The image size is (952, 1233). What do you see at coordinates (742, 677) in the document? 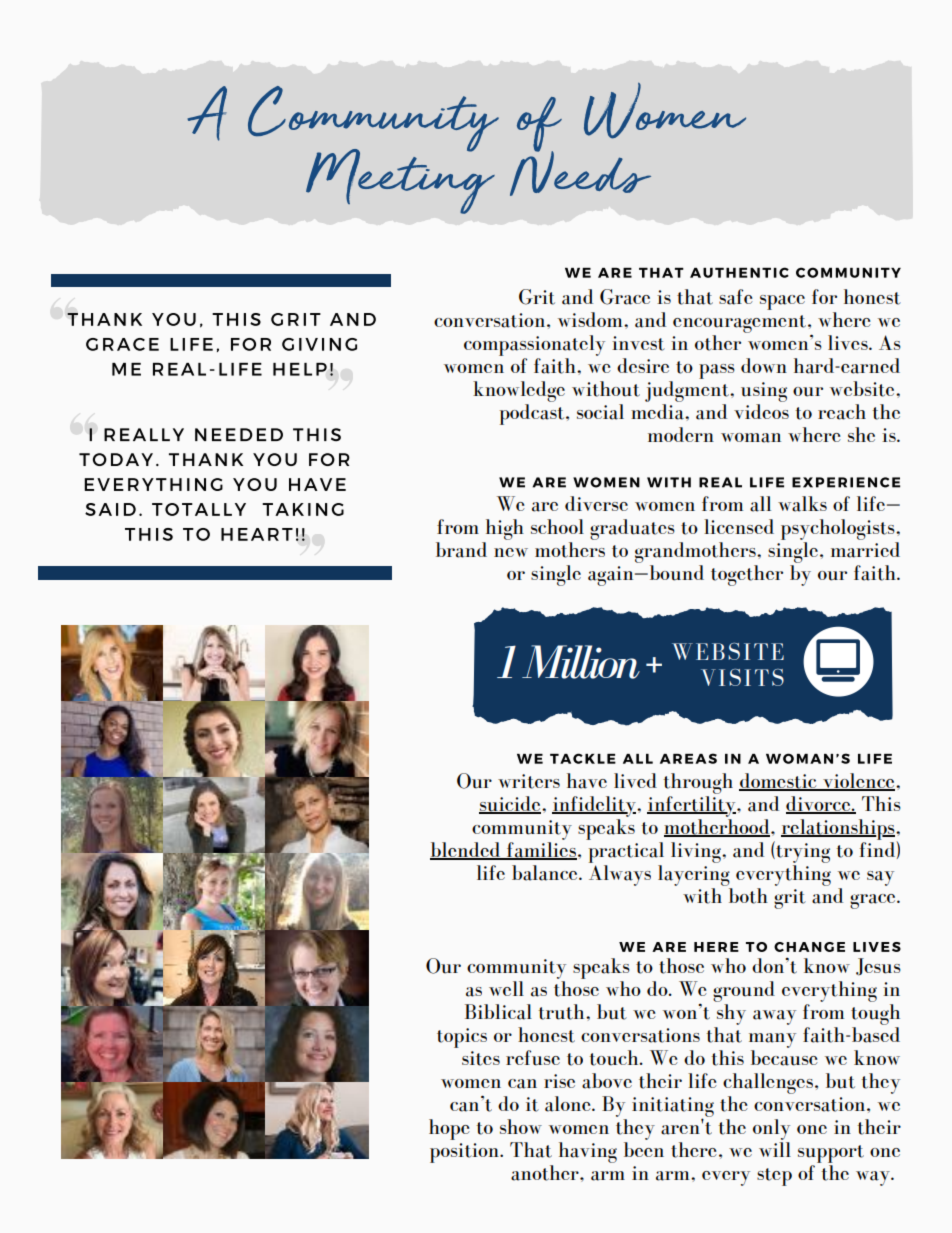
I see `VISITS` at bounding box center [742, 677].
